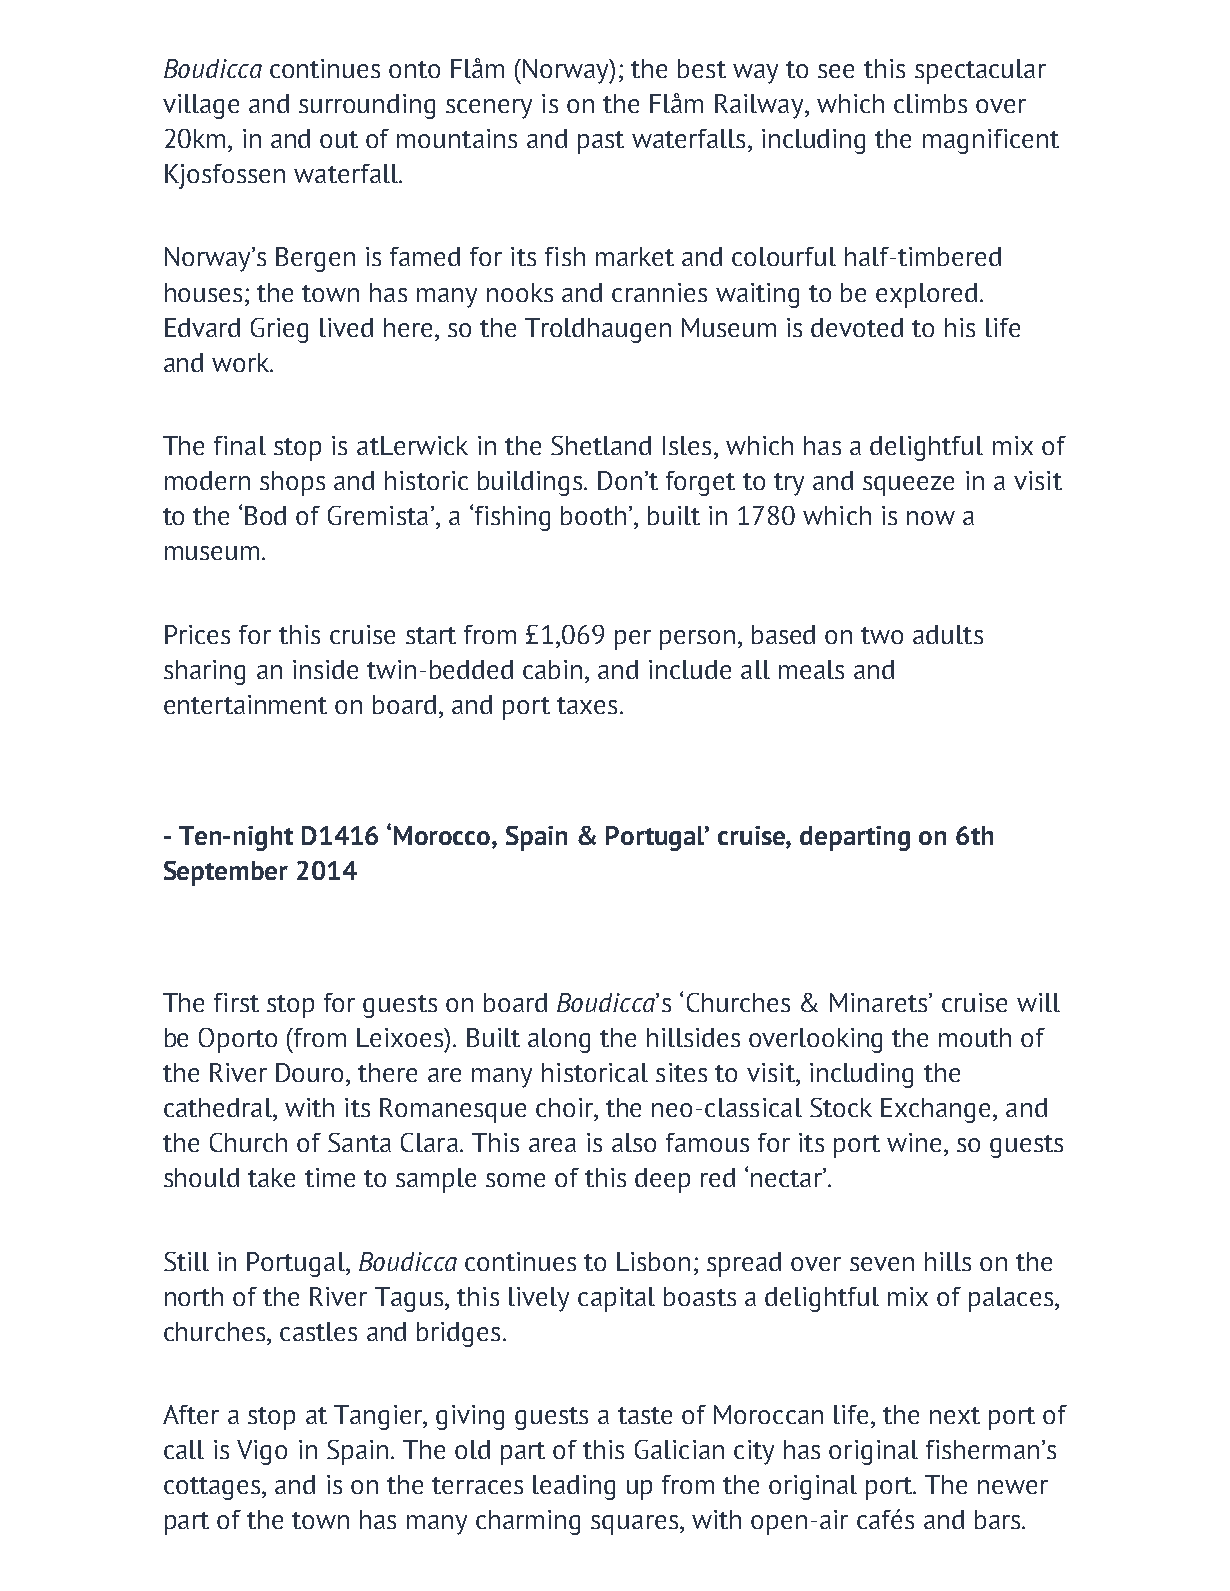  Describe the element at coordinates (226, 873) in the page. I see `September` at that location.
